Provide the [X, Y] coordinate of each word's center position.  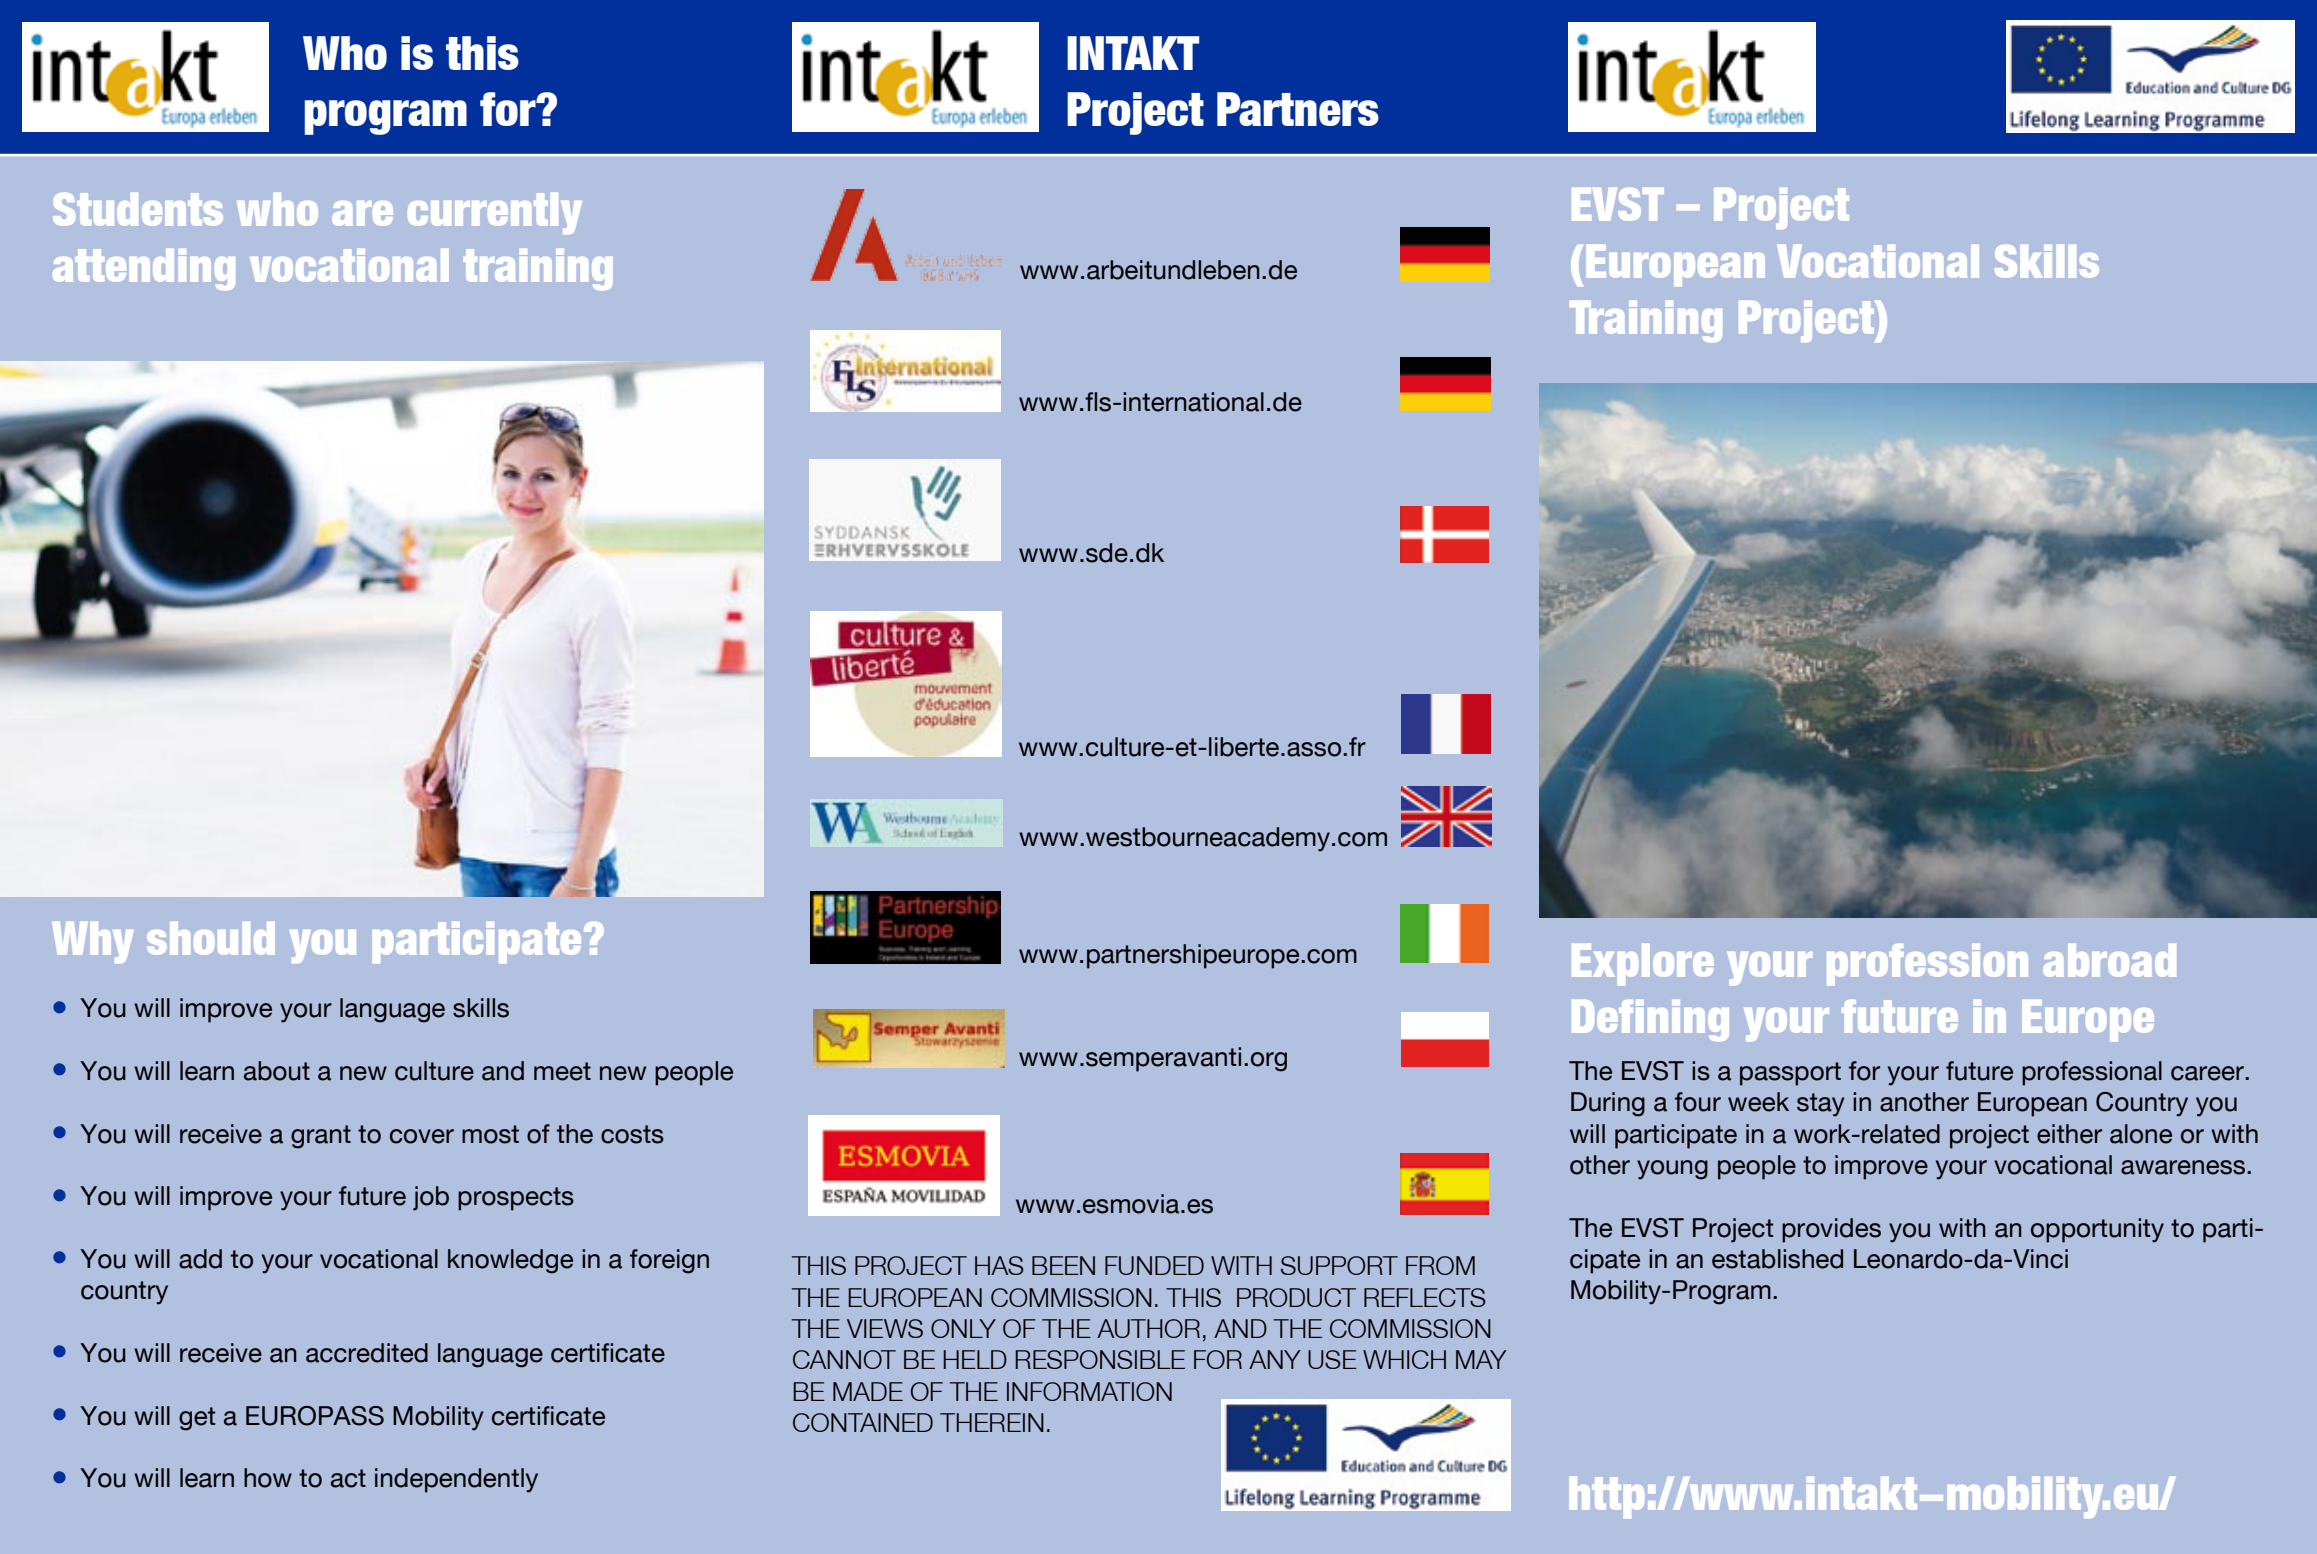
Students [138, 209]
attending [144, 269]
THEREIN [992, 1422]
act [348, 1478]
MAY [1481, 1359]
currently [495, 213]
